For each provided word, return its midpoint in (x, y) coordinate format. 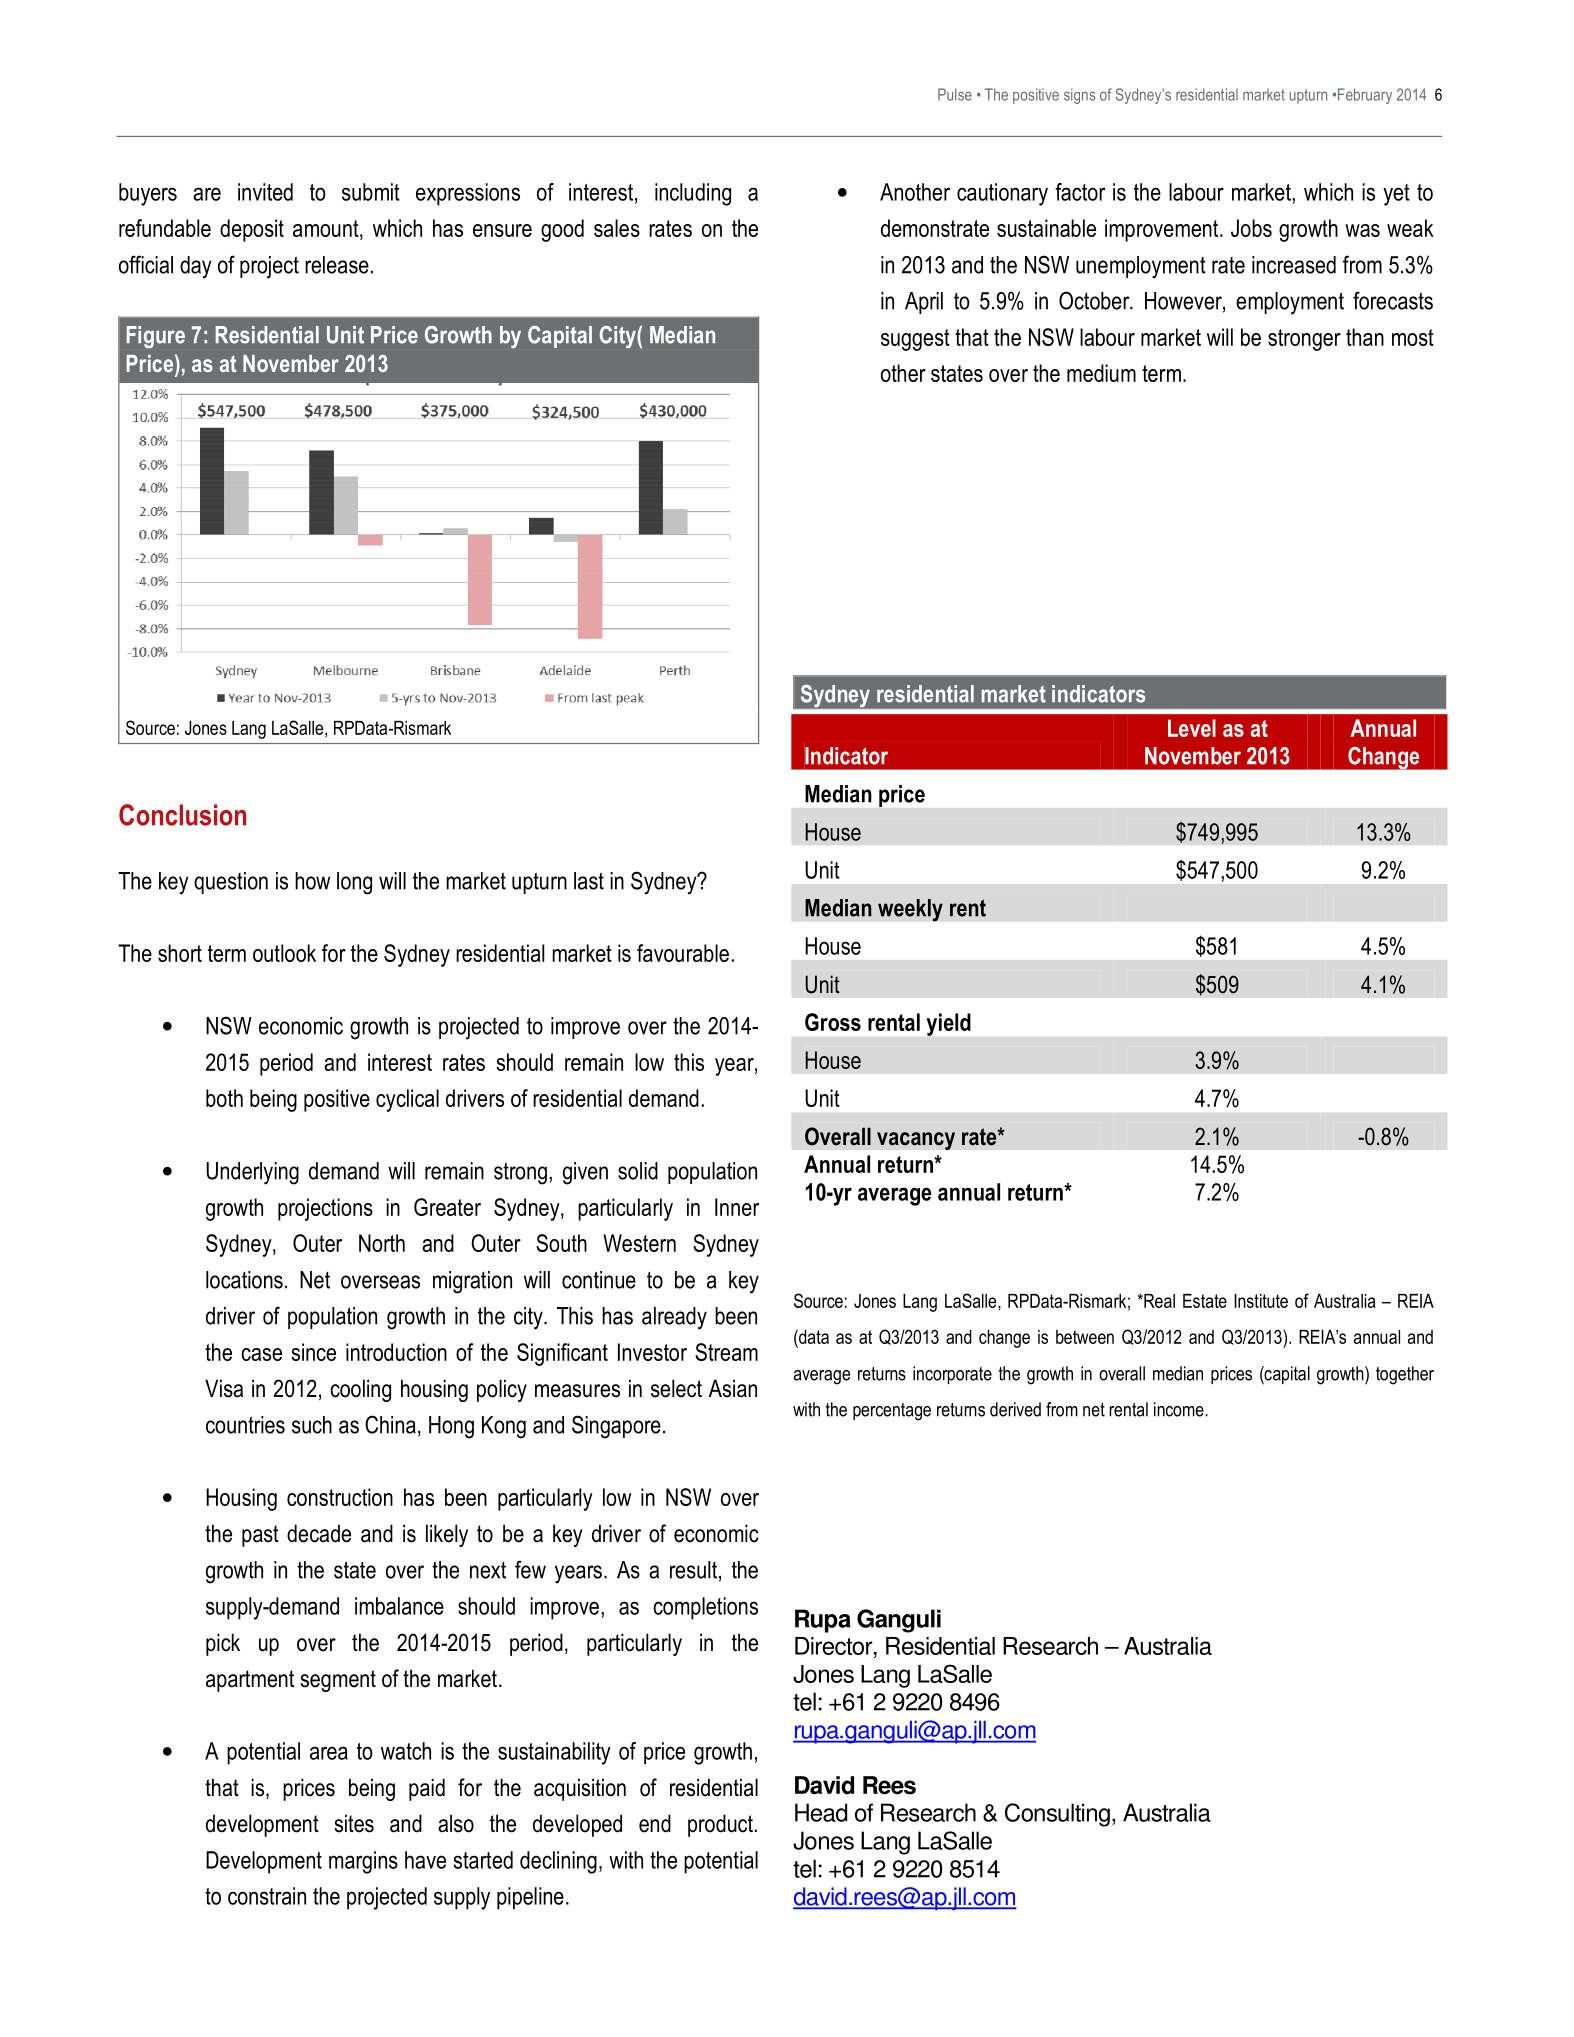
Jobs (1251, 228)
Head (821, 1812)
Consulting (1057, 1815)
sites (354, 1823)
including (693, 194)
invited (265, 192)
